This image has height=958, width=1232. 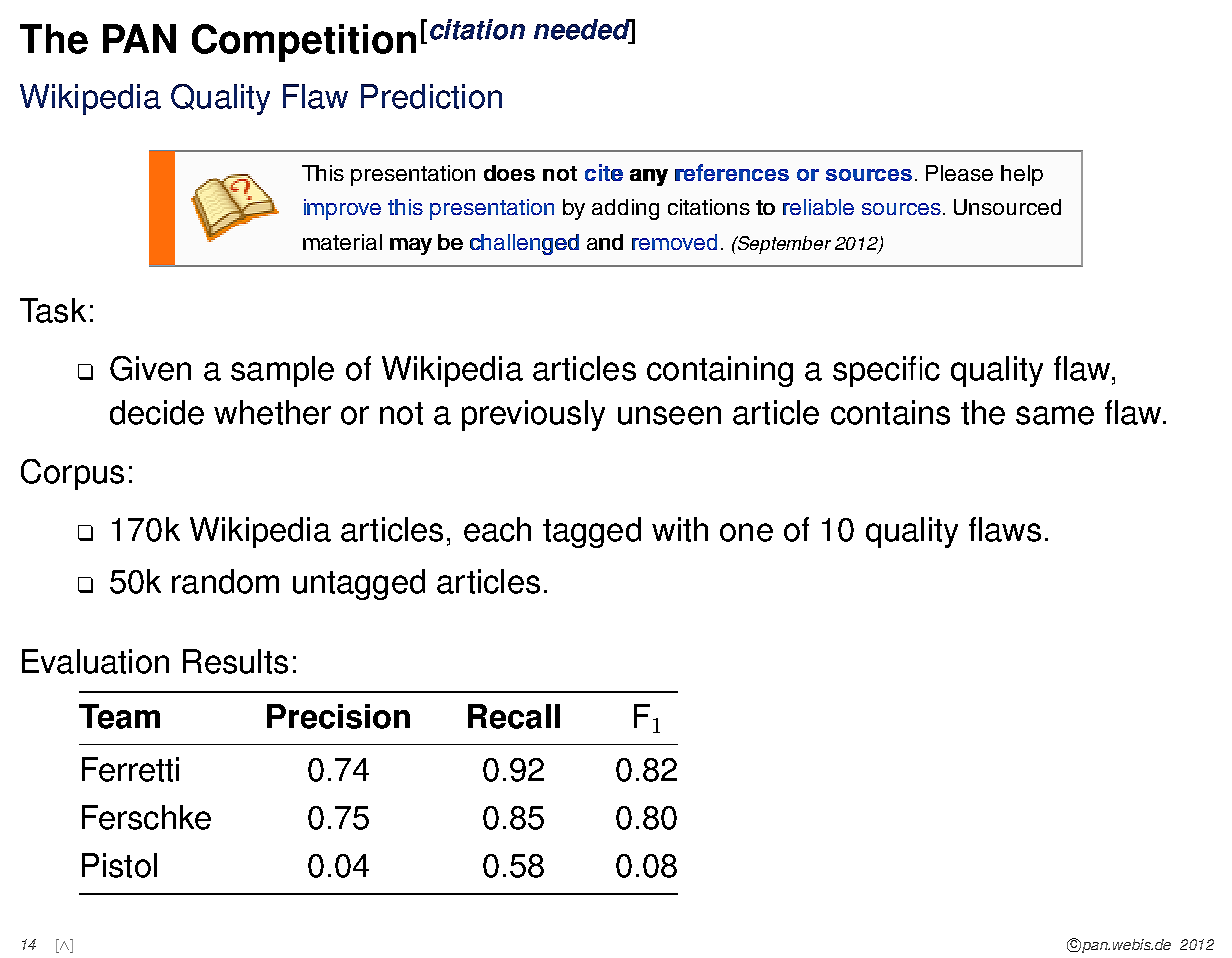 What do you see at coordinates (890, 412) in the image?
I see `contains` at bounding box center [890, 412].
